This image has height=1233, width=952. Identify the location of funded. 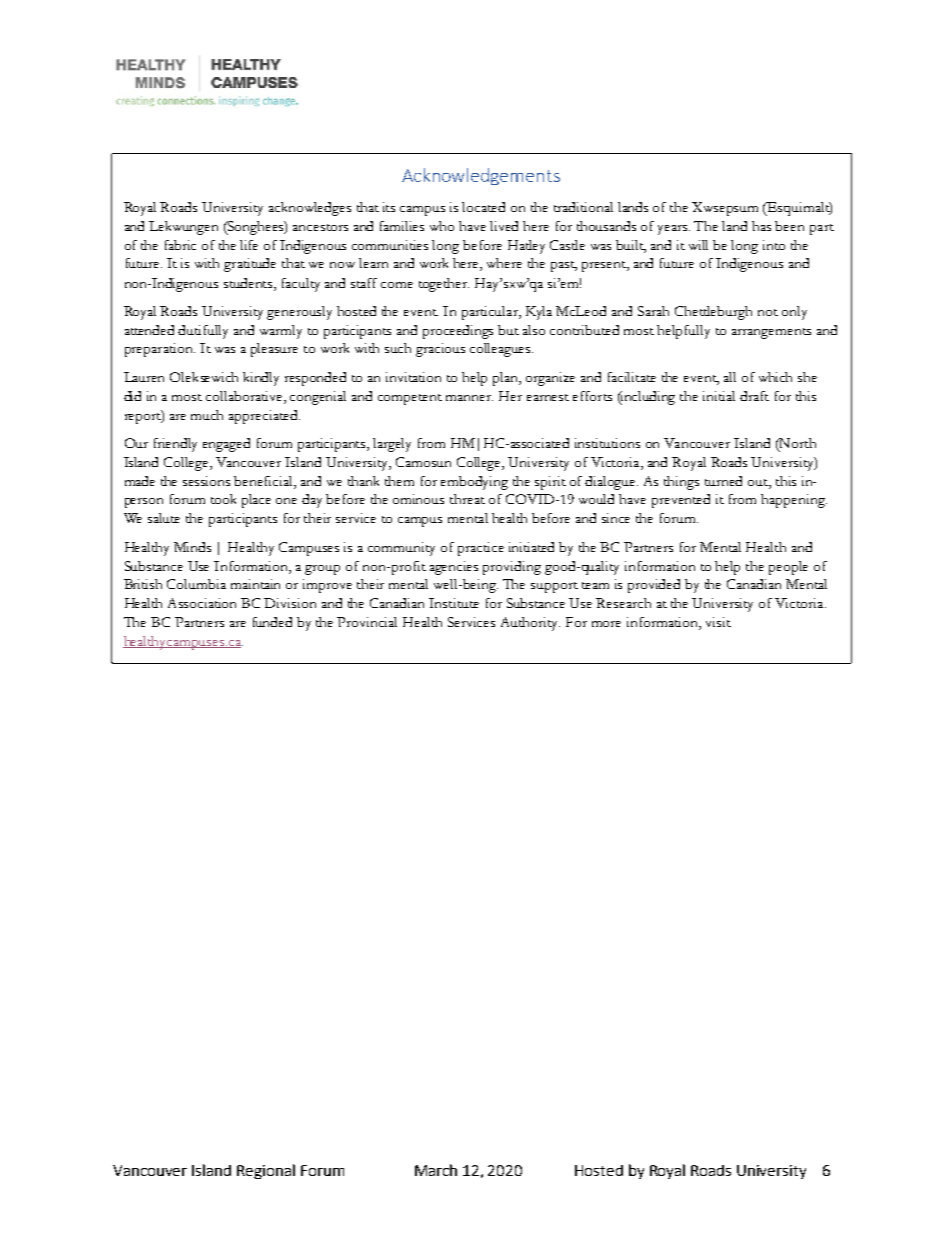
(272, 622).
